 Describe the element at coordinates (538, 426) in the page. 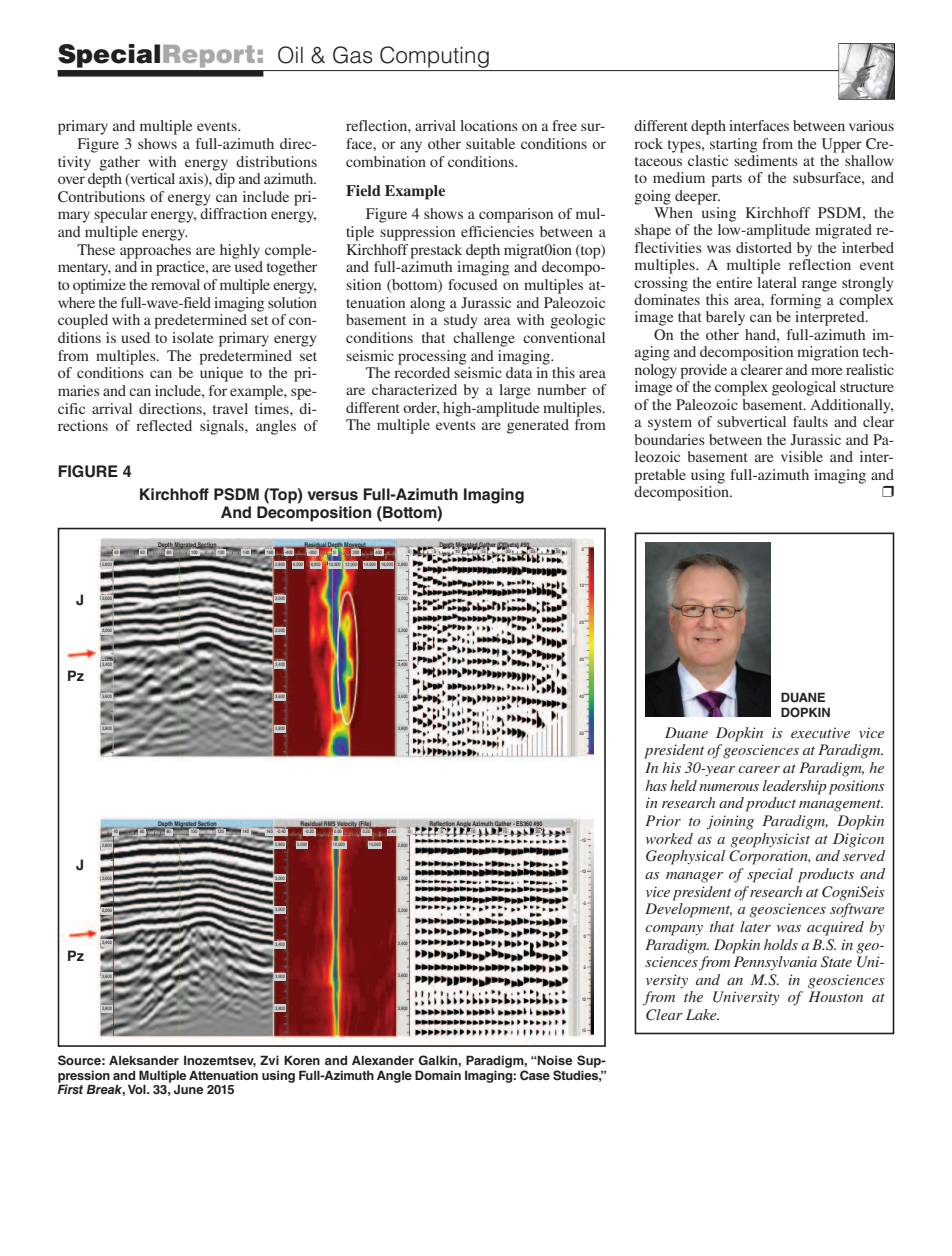

I see `generated` at that location.
